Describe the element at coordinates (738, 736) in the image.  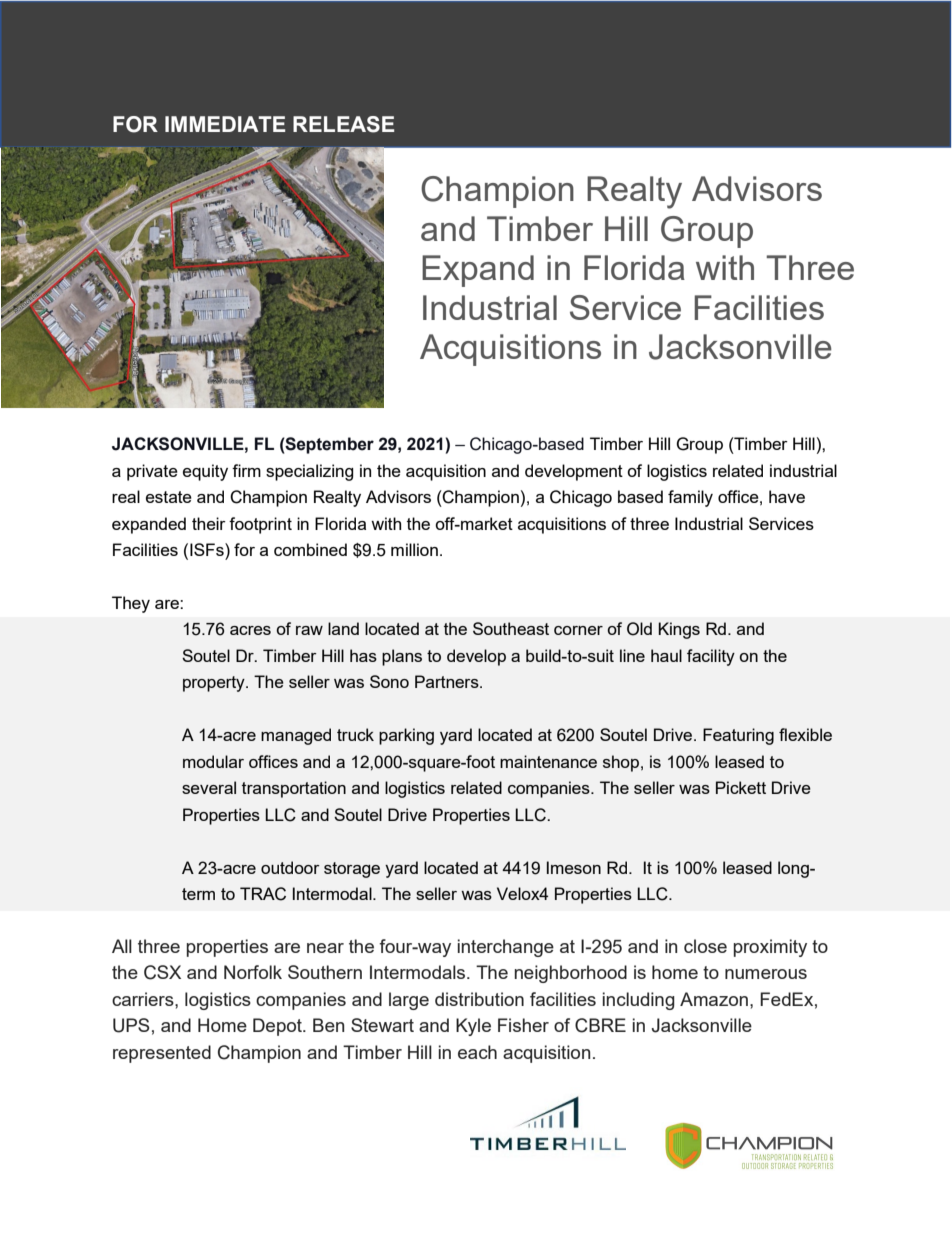
I see `Featuring` at that location.
